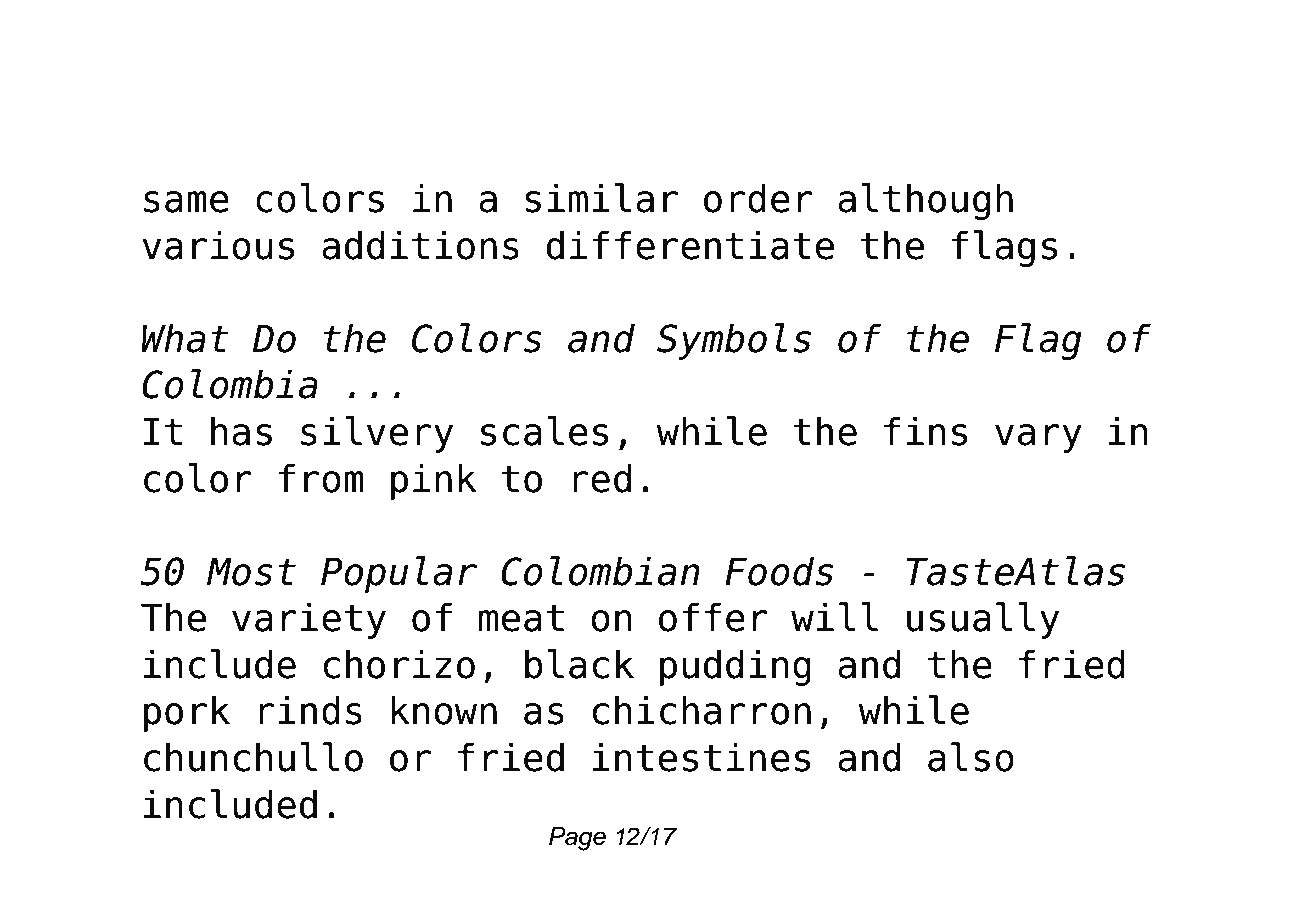 The height and width of the page is (924, 1303). What do you see at coordinates (321, 478) in the page?
I see `from` at bounding box center [321, 478].
